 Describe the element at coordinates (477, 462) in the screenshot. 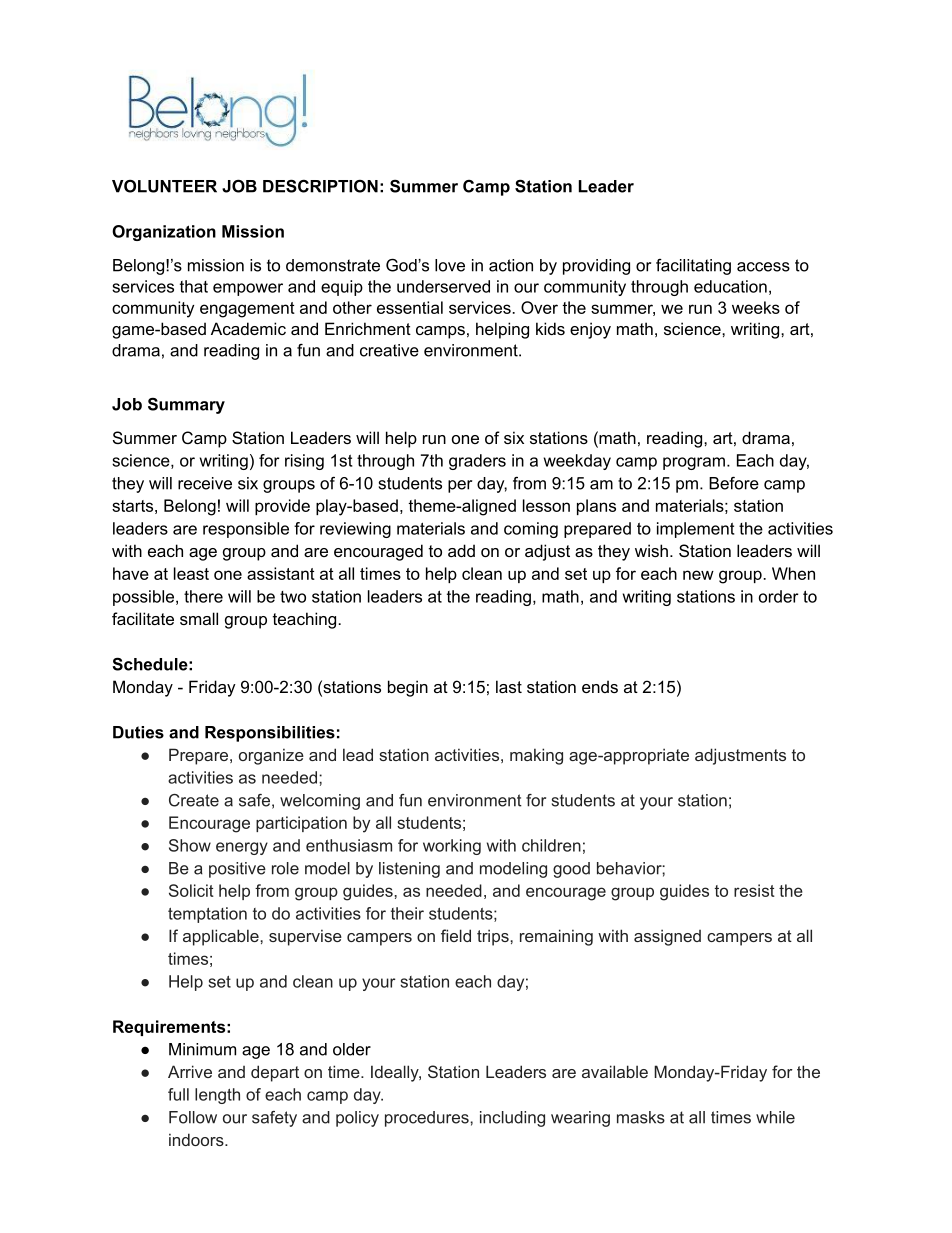

I see `graders` at that location.
